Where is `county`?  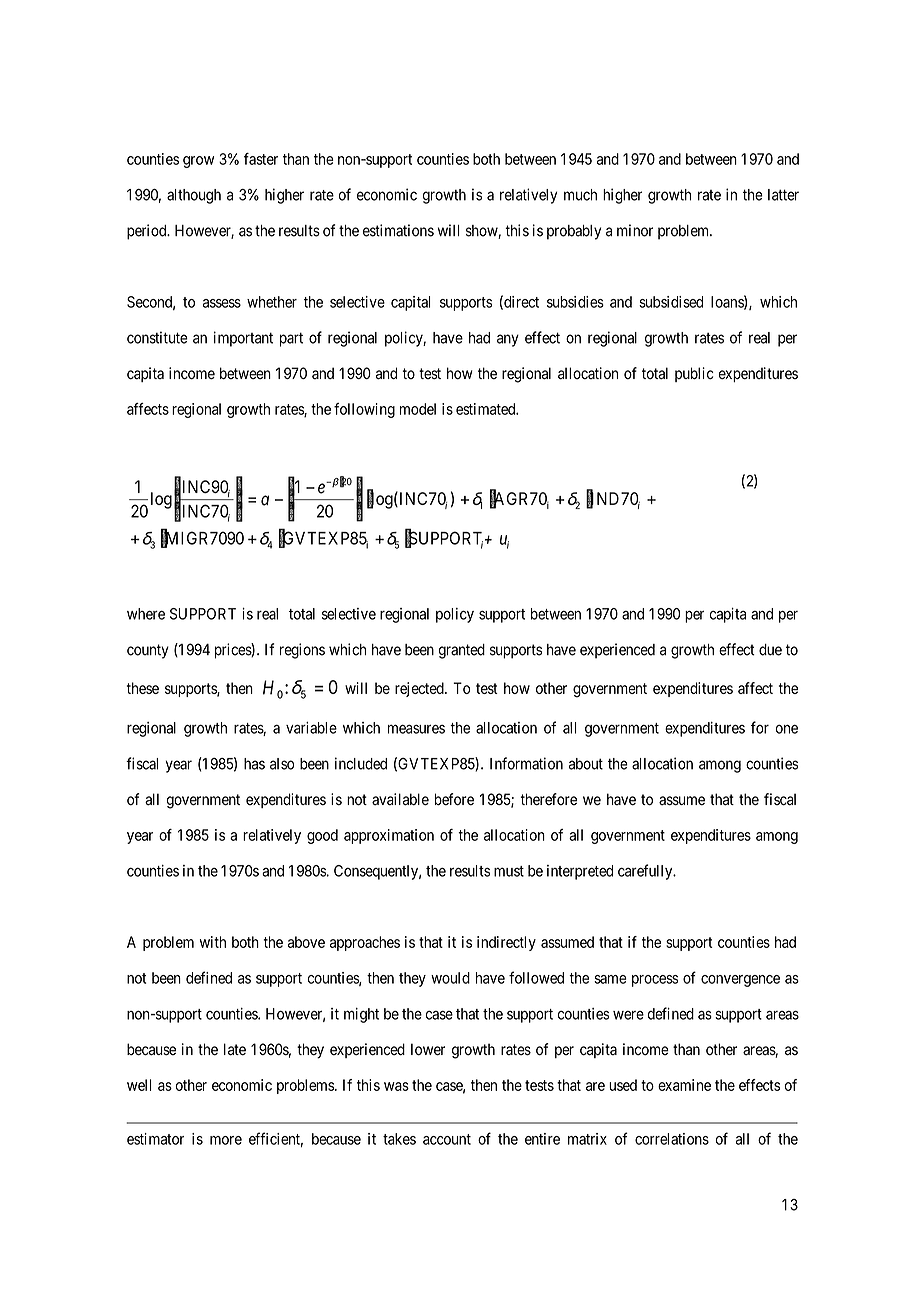
county is located at coordinates (148, 651).
